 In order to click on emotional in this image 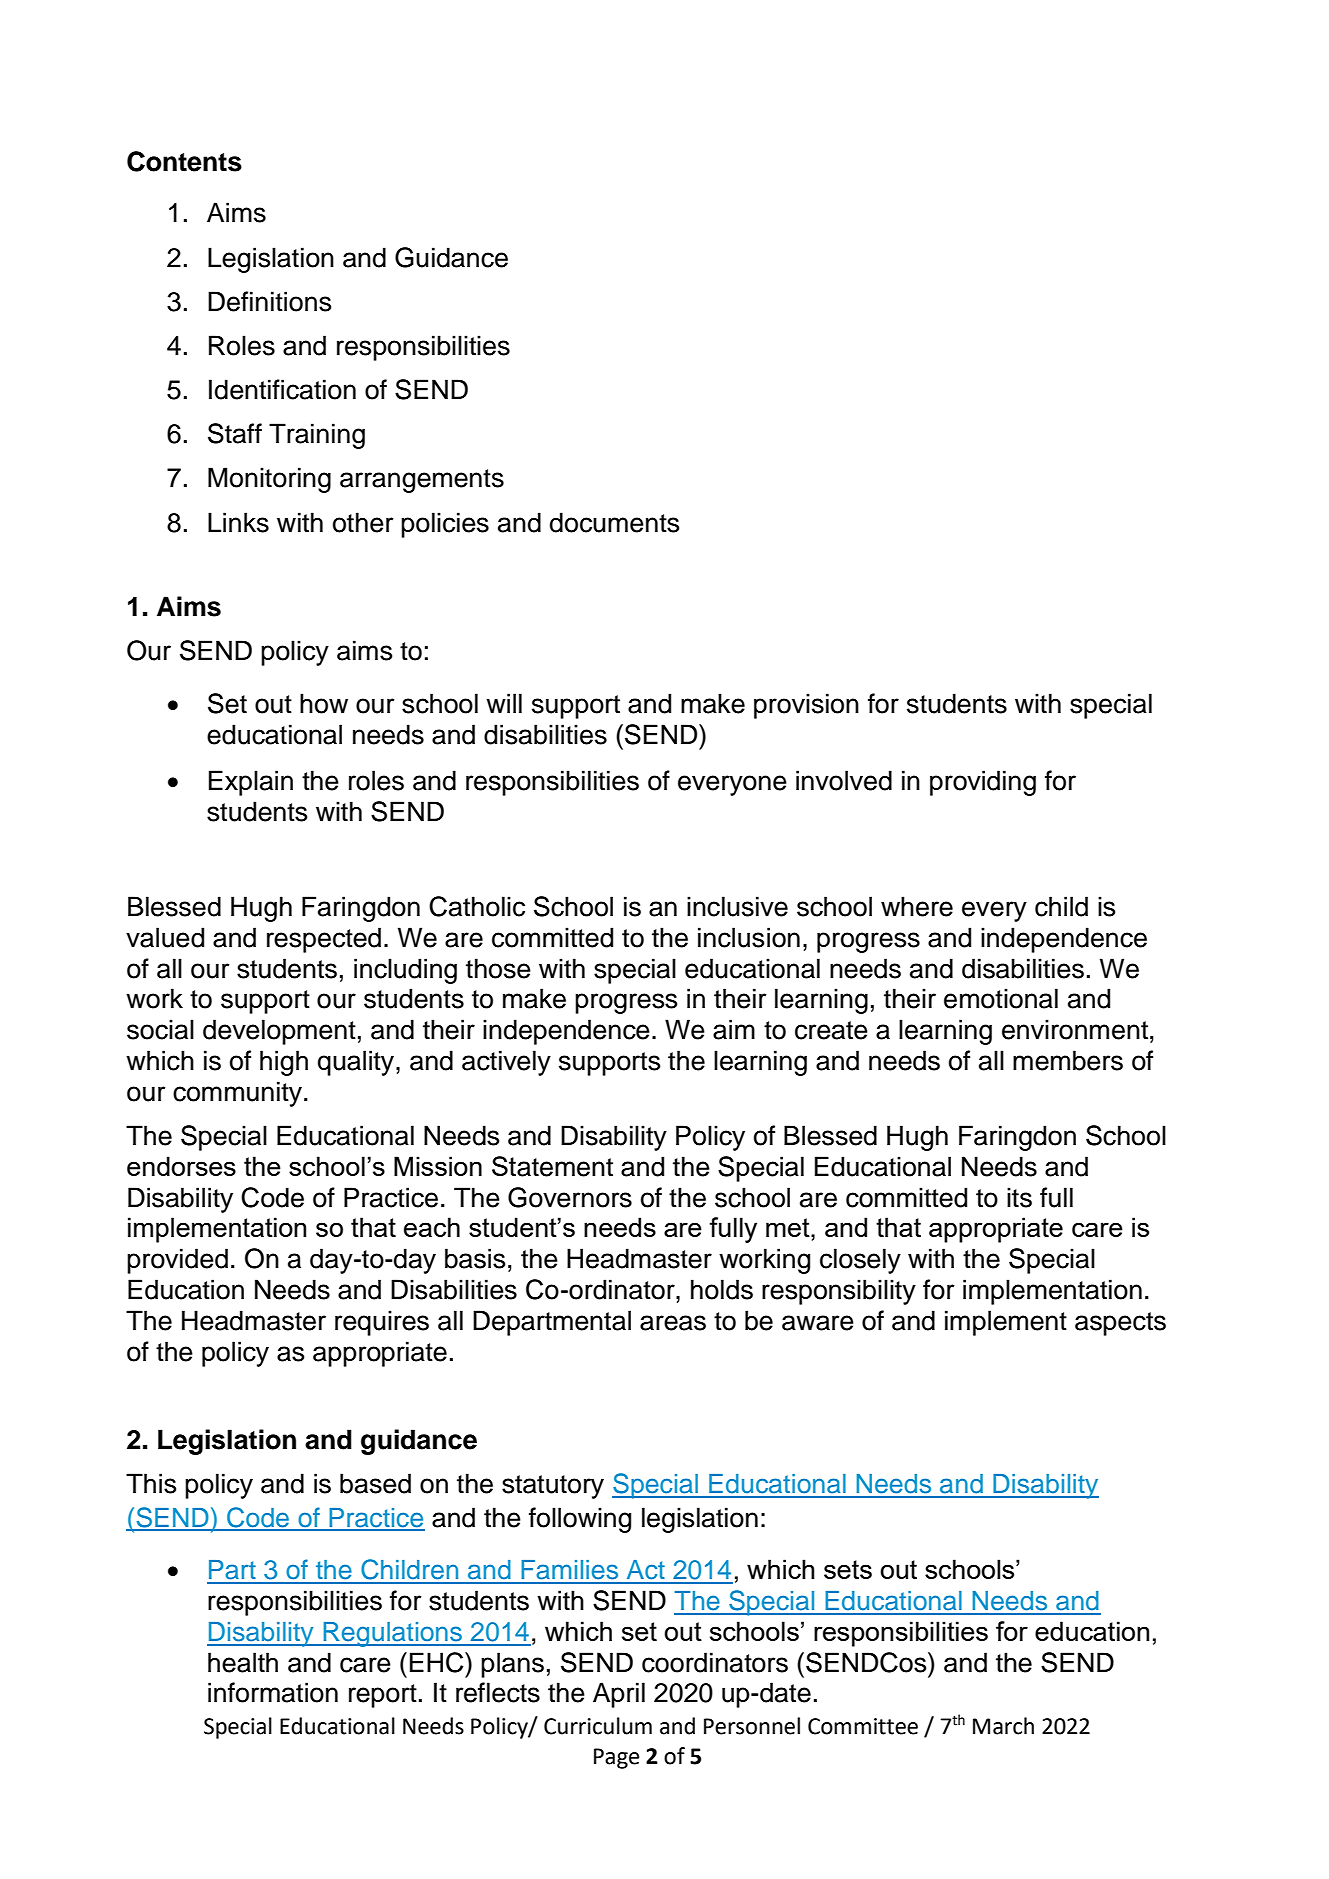, I will do `click(1001, 998)`.
